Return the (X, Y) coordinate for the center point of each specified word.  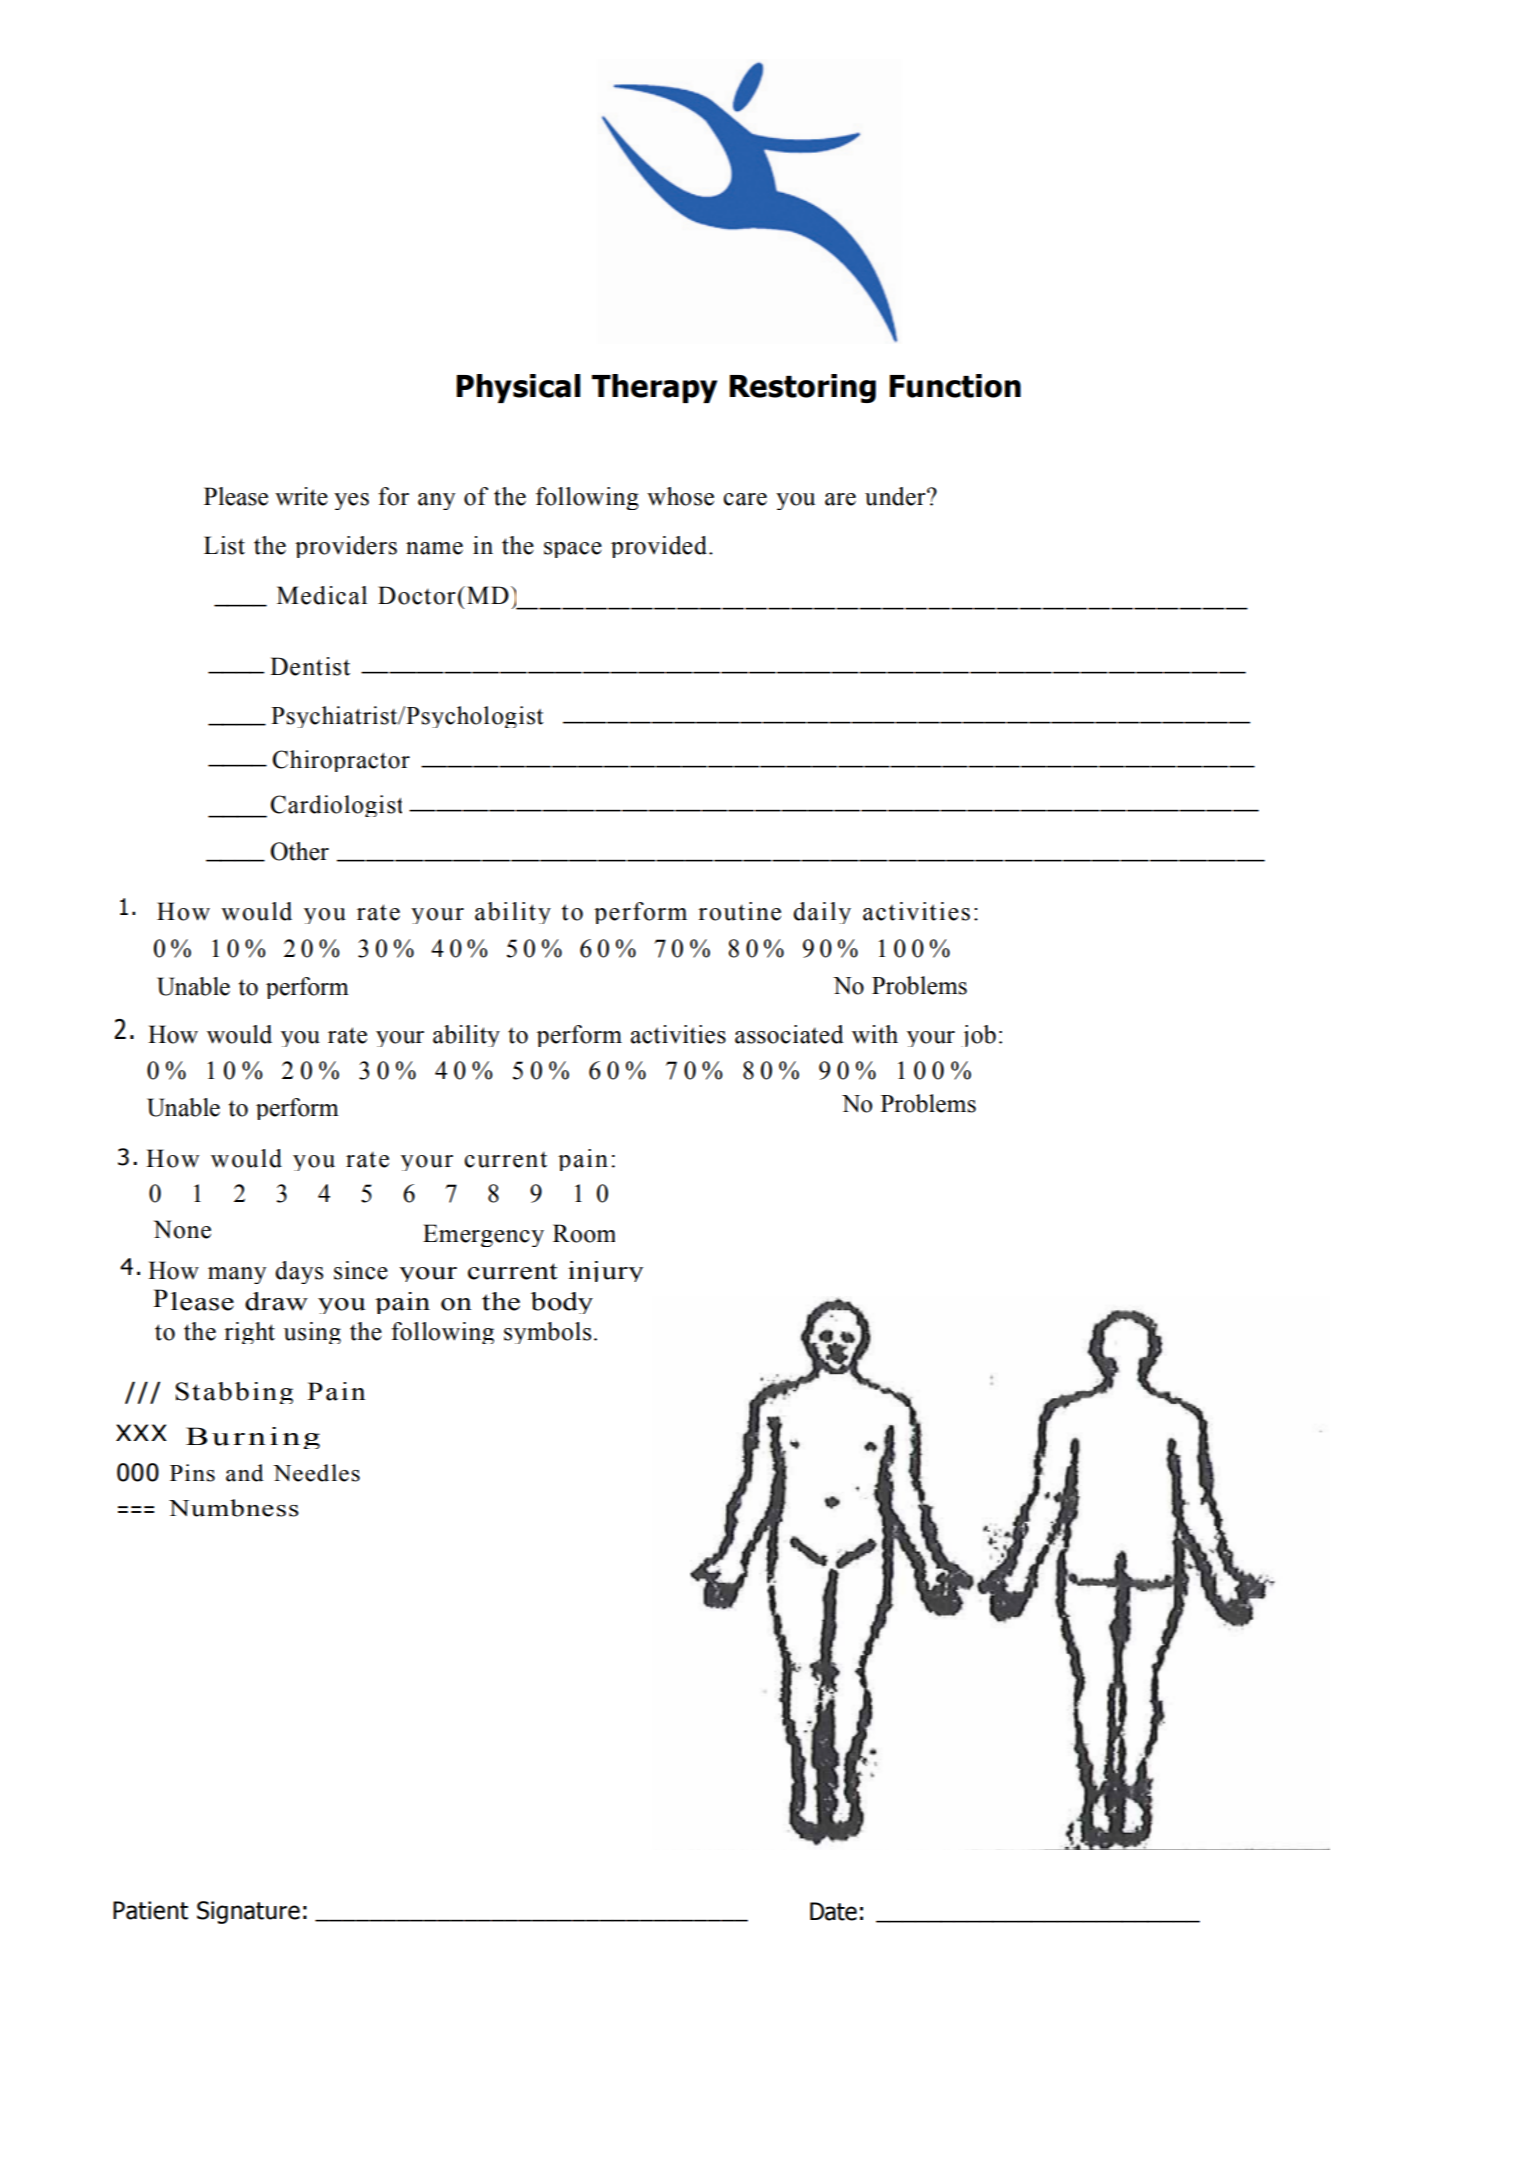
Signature (248, 1912)
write (301, 496)
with (875, 1034)
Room (584, 1233)
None (182, 1229)
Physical (519, 388)
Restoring (803, 388)
